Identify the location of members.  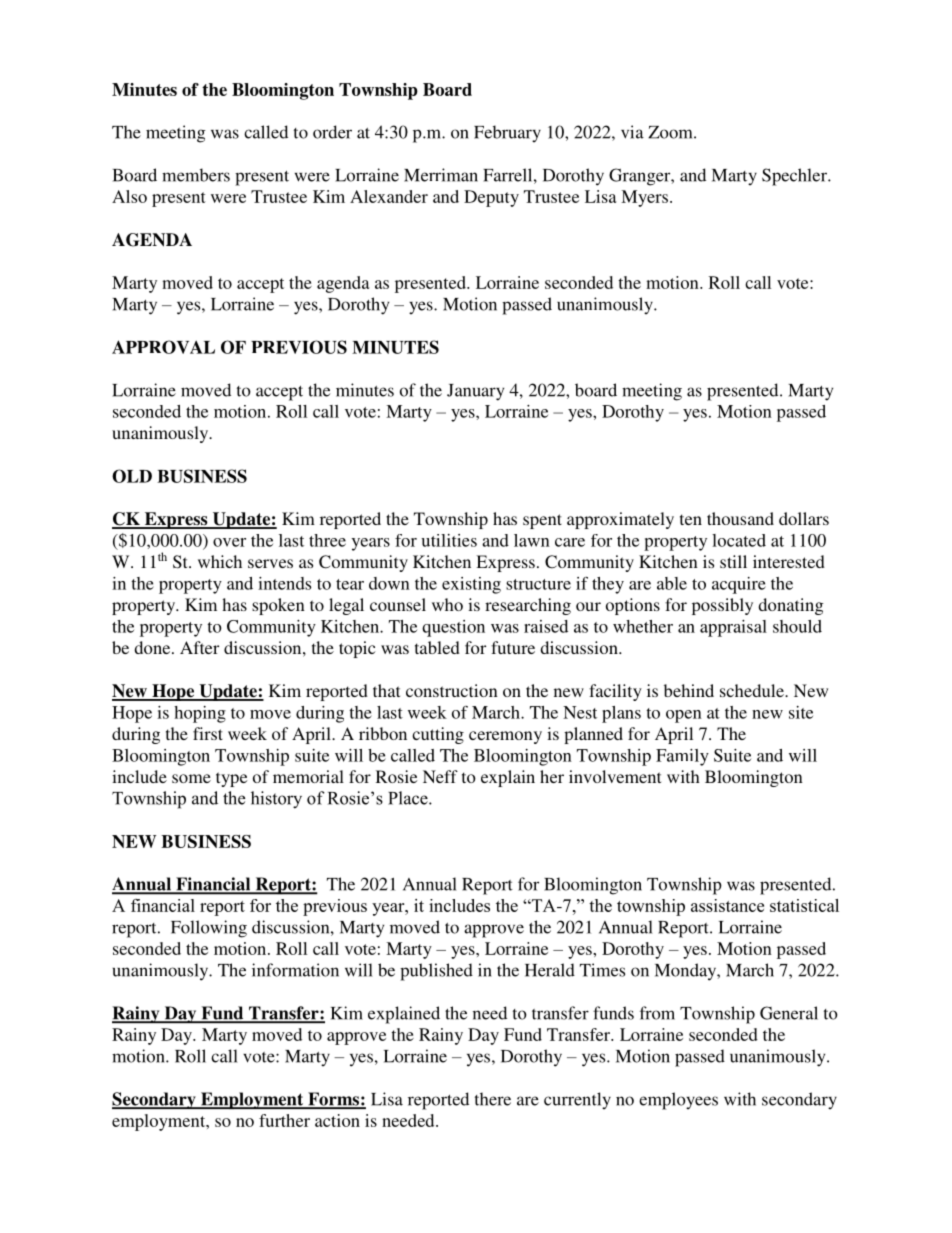
(196, 175).
